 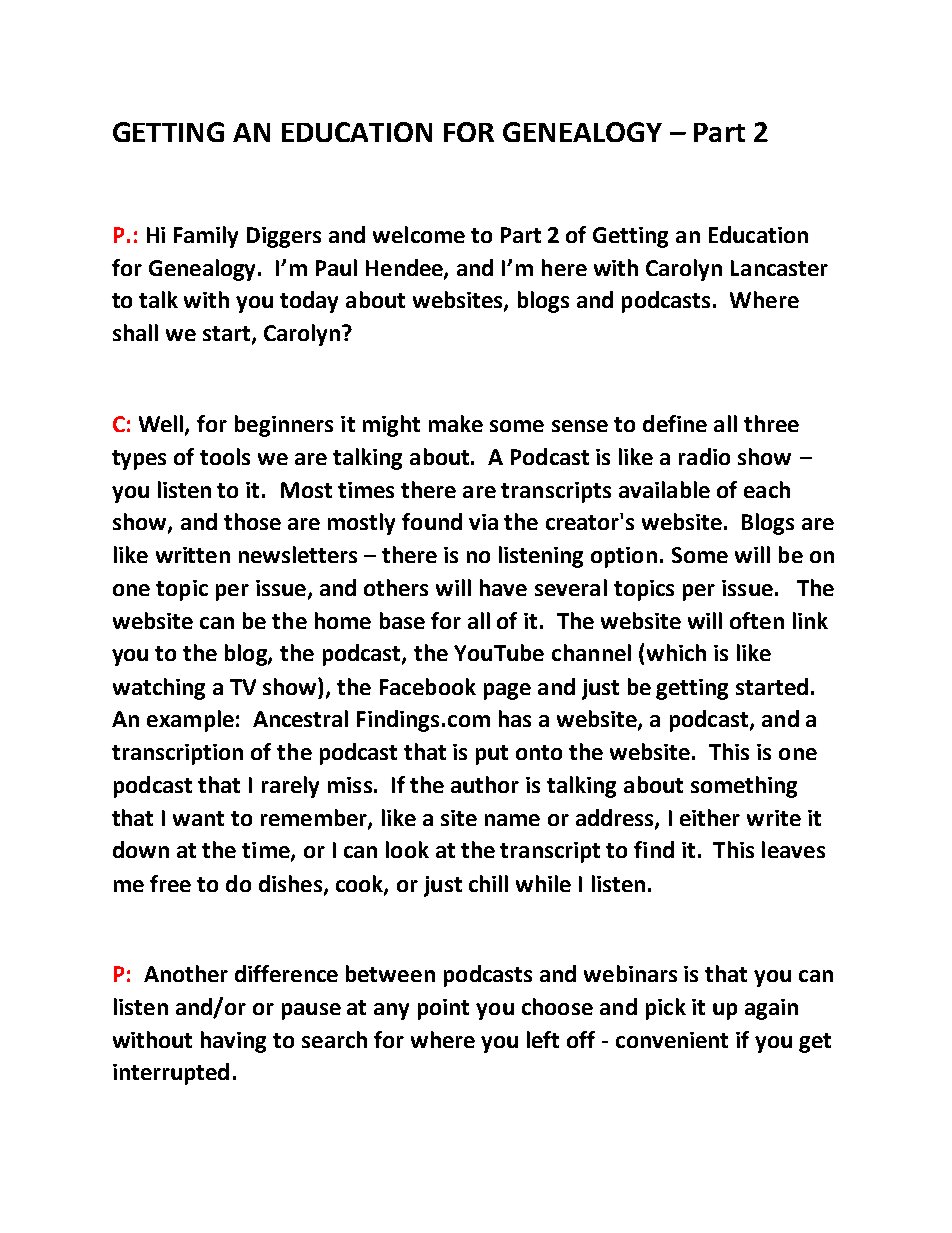 I want to click on Lancaster, so click(x=779, y=268).
